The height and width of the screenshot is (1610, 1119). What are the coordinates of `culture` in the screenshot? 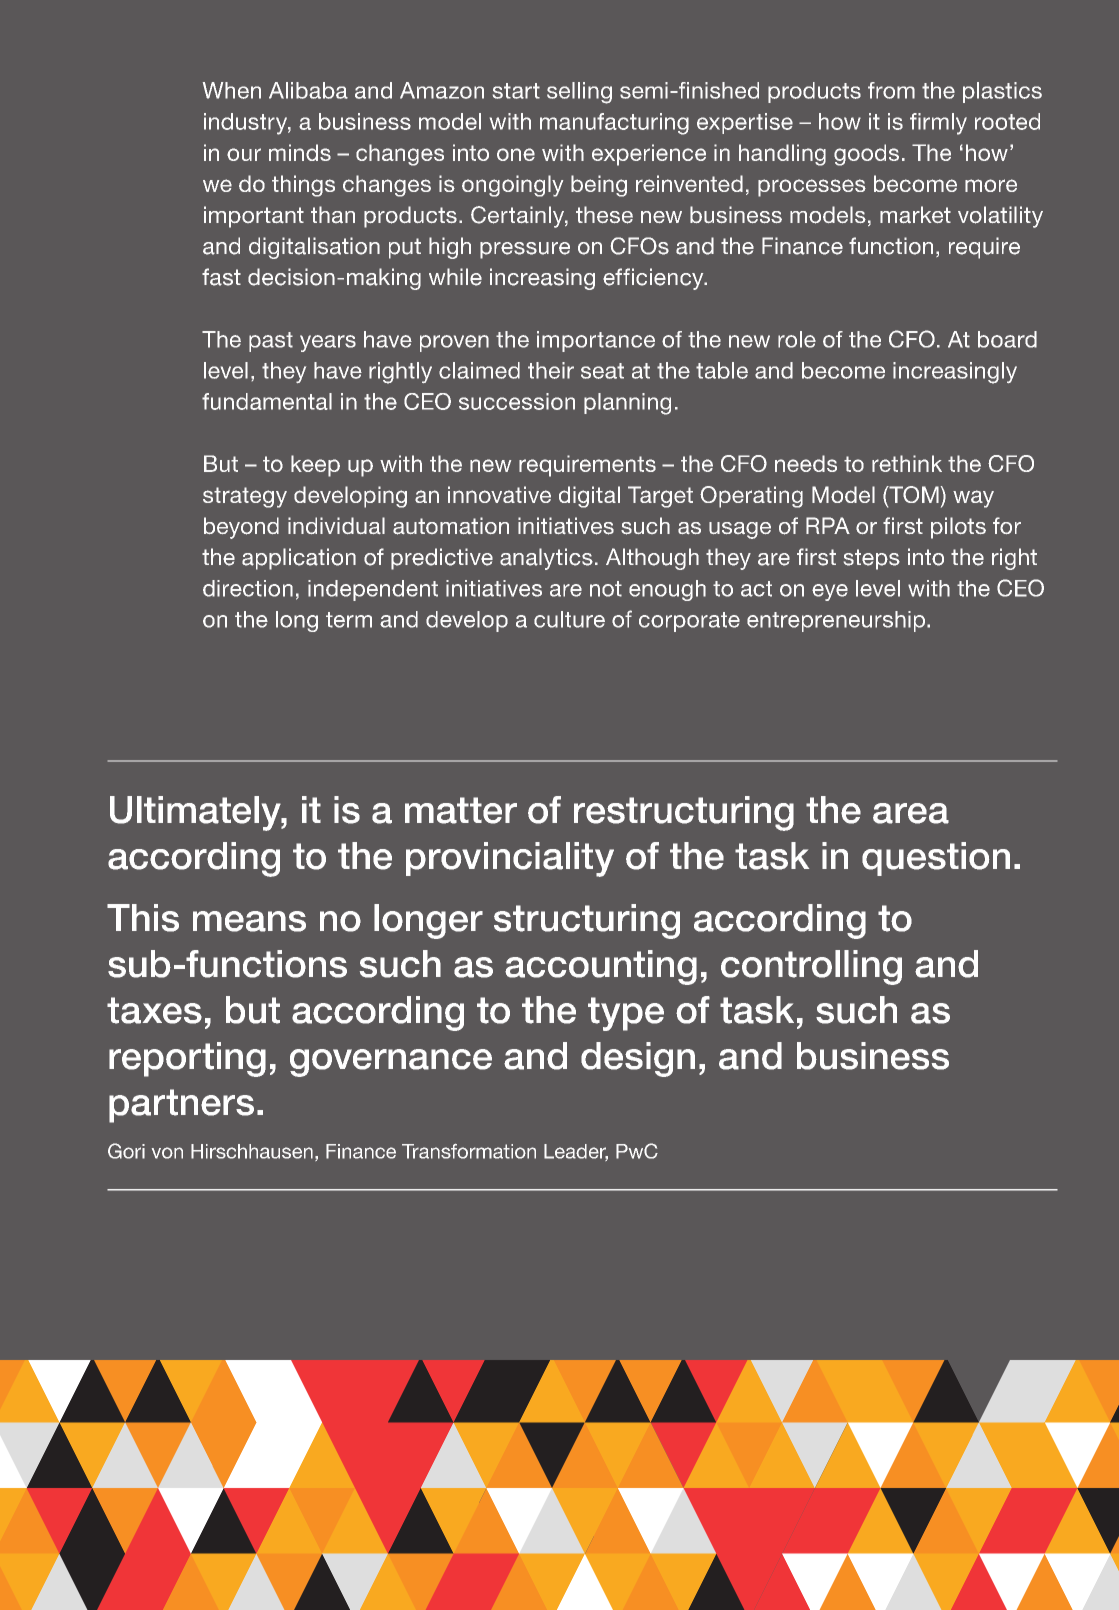 It's located at (569, 619).
